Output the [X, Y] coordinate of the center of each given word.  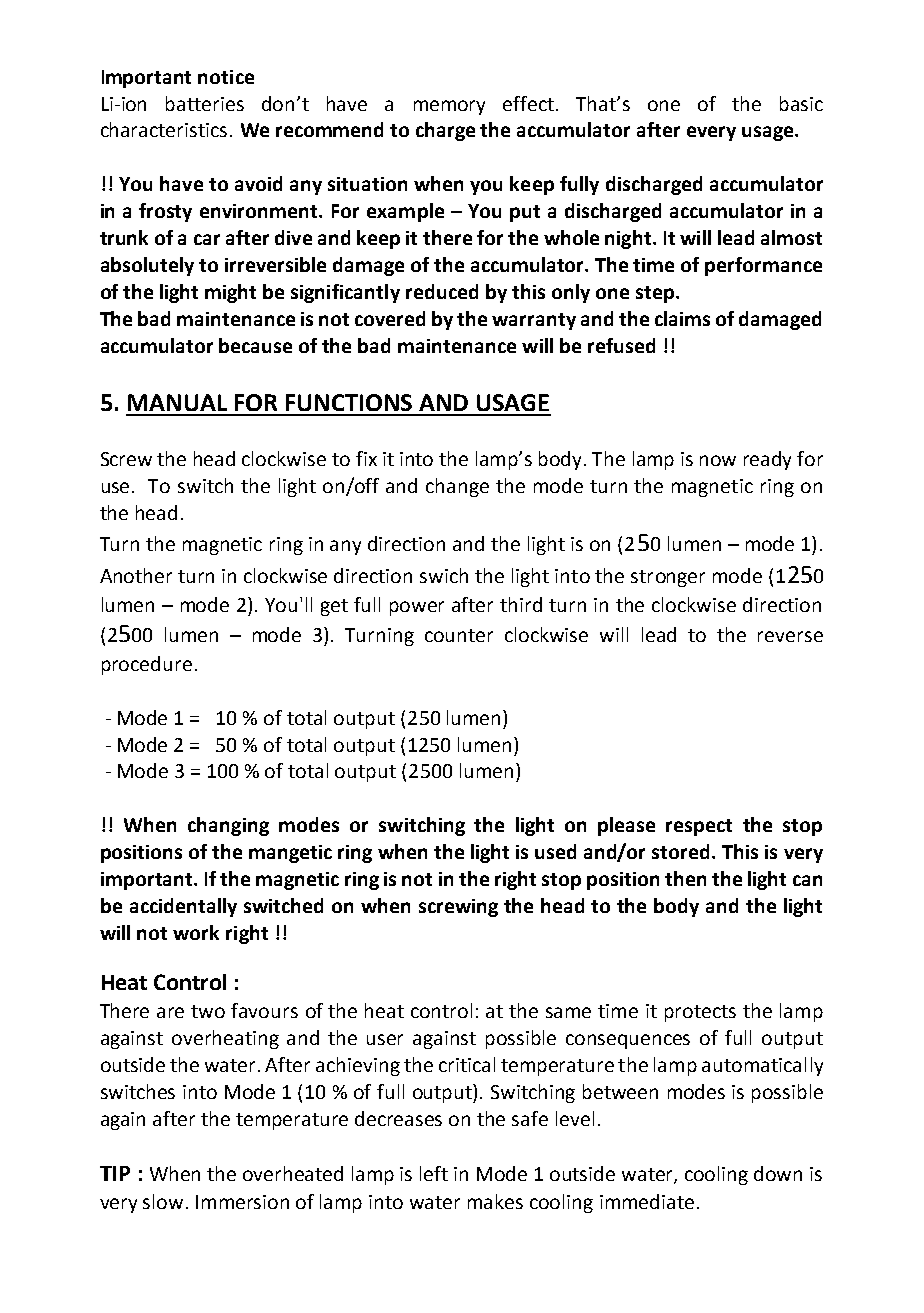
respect [699, 827]
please [626, 826]
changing [228, 826]
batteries [205, 103]
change [457, 487]
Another [136, 575]
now [718, 460]
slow [163, 1201]
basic [801, 103]
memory [449, 107]
